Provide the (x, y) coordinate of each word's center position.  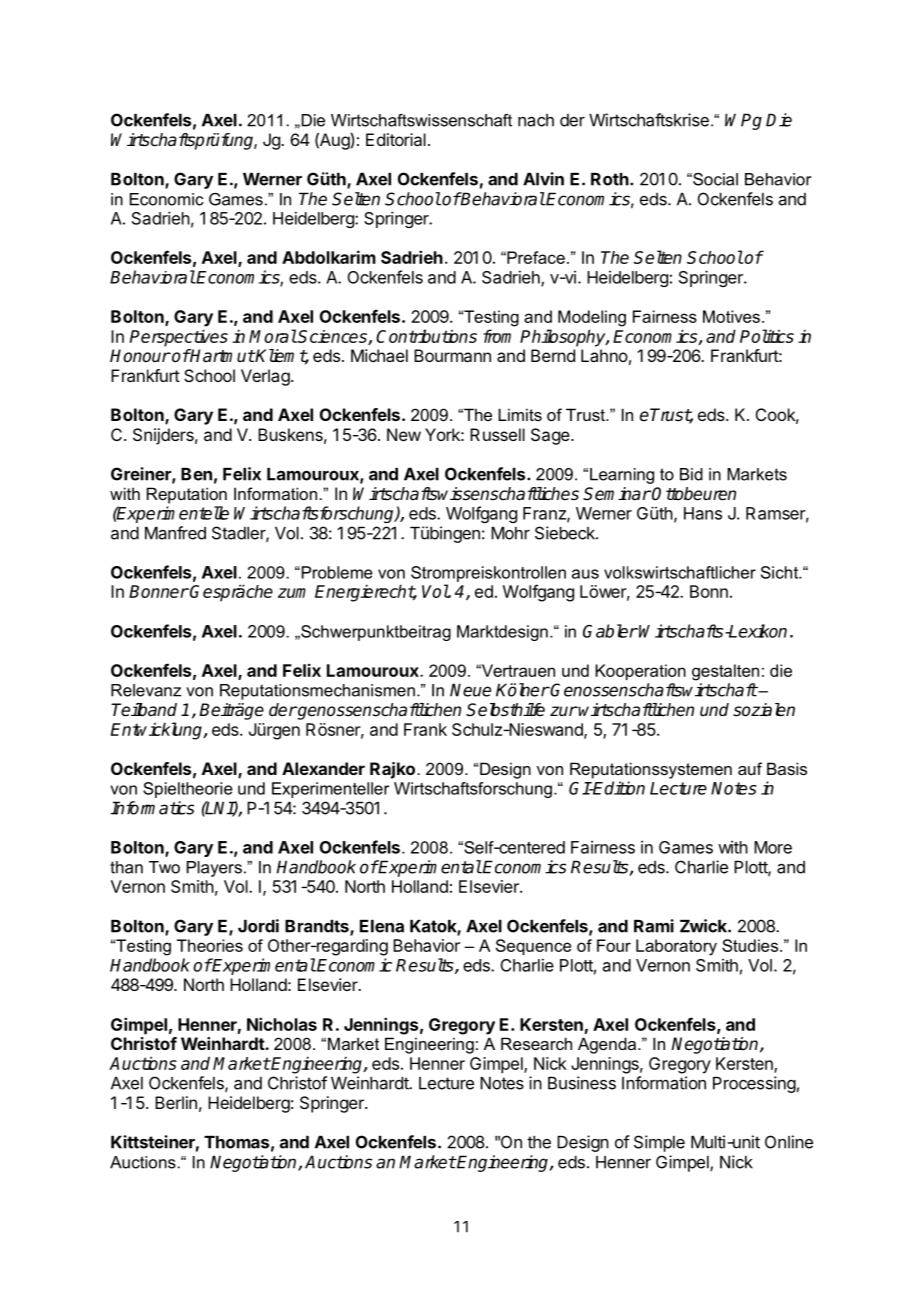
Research (536, 1043)
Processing (754, 1084)
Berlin (176, 1102)
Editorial (396, 139)
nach (536, 120)
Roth (610, 179)
